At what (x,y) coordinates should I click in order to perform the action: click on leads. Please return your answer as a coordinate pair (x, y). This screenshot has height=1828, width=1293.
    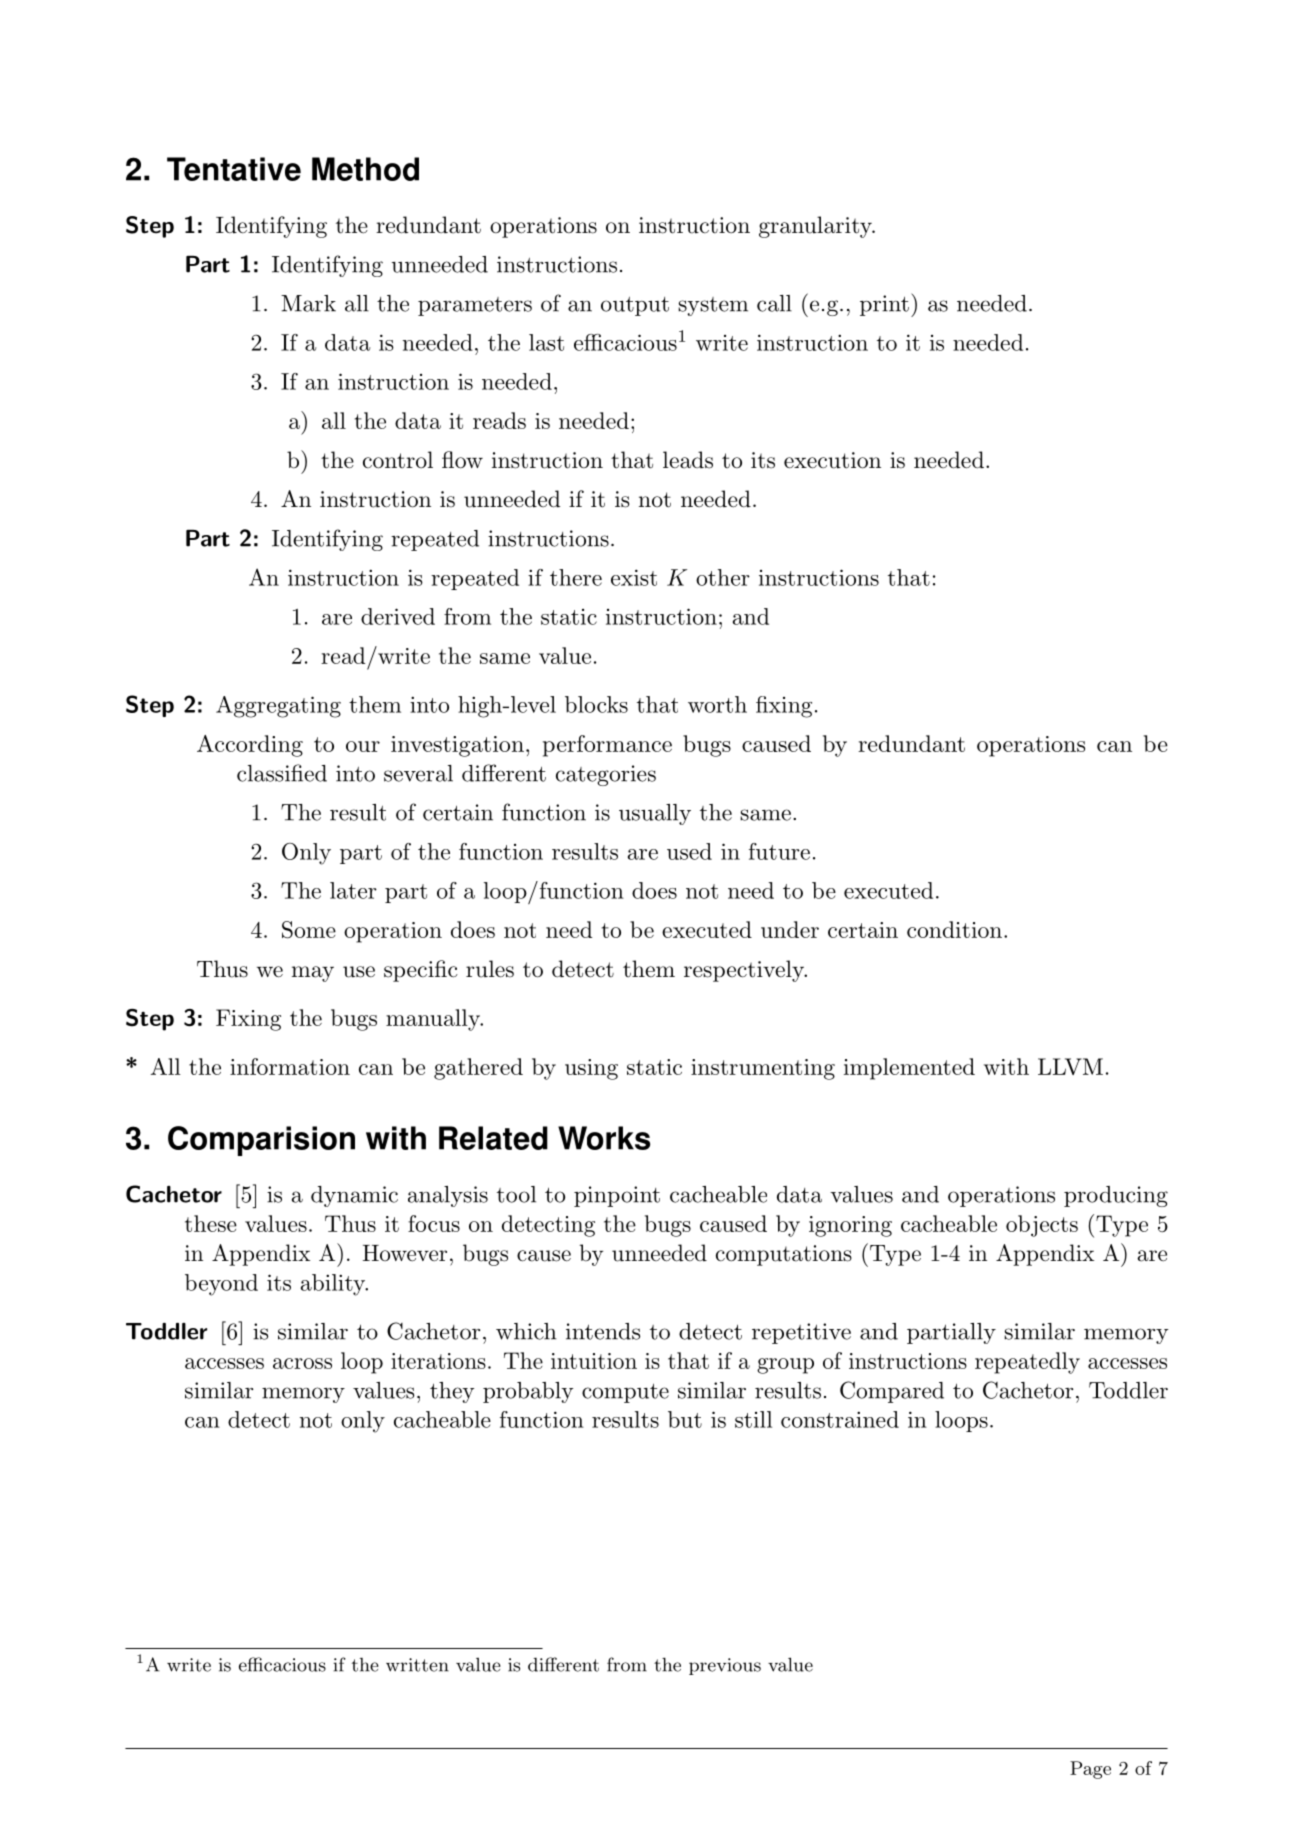
    Looking at the image, I should click on (688, 460).
